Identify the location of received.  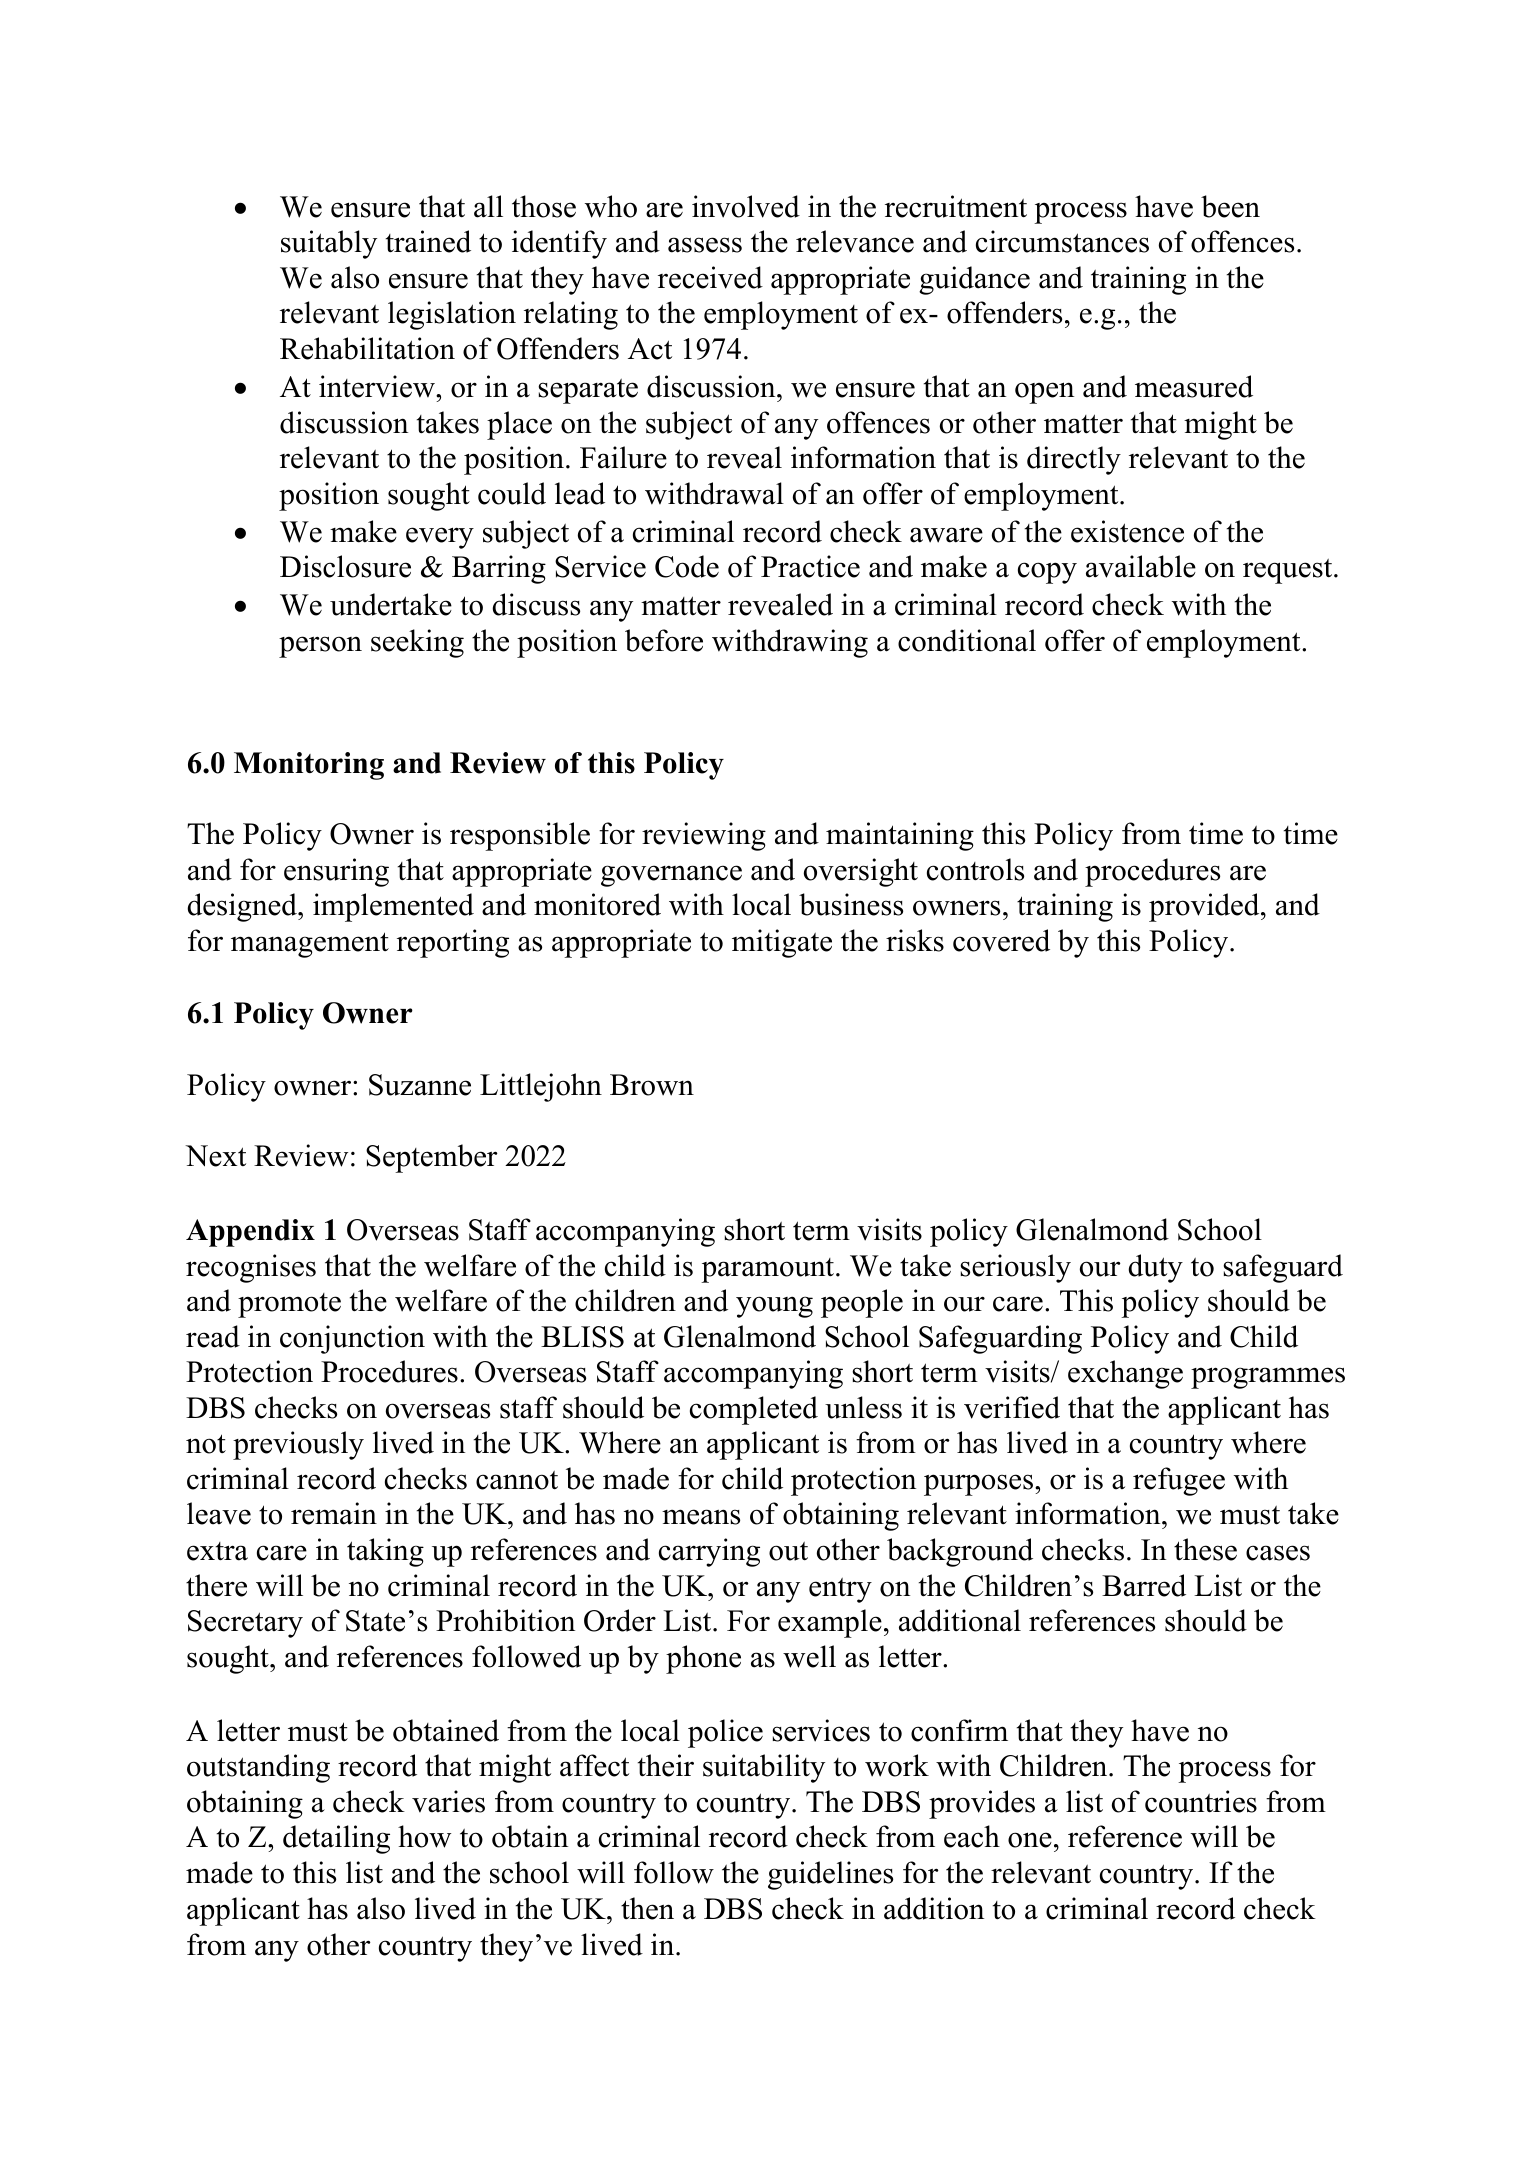
(710, 277).
